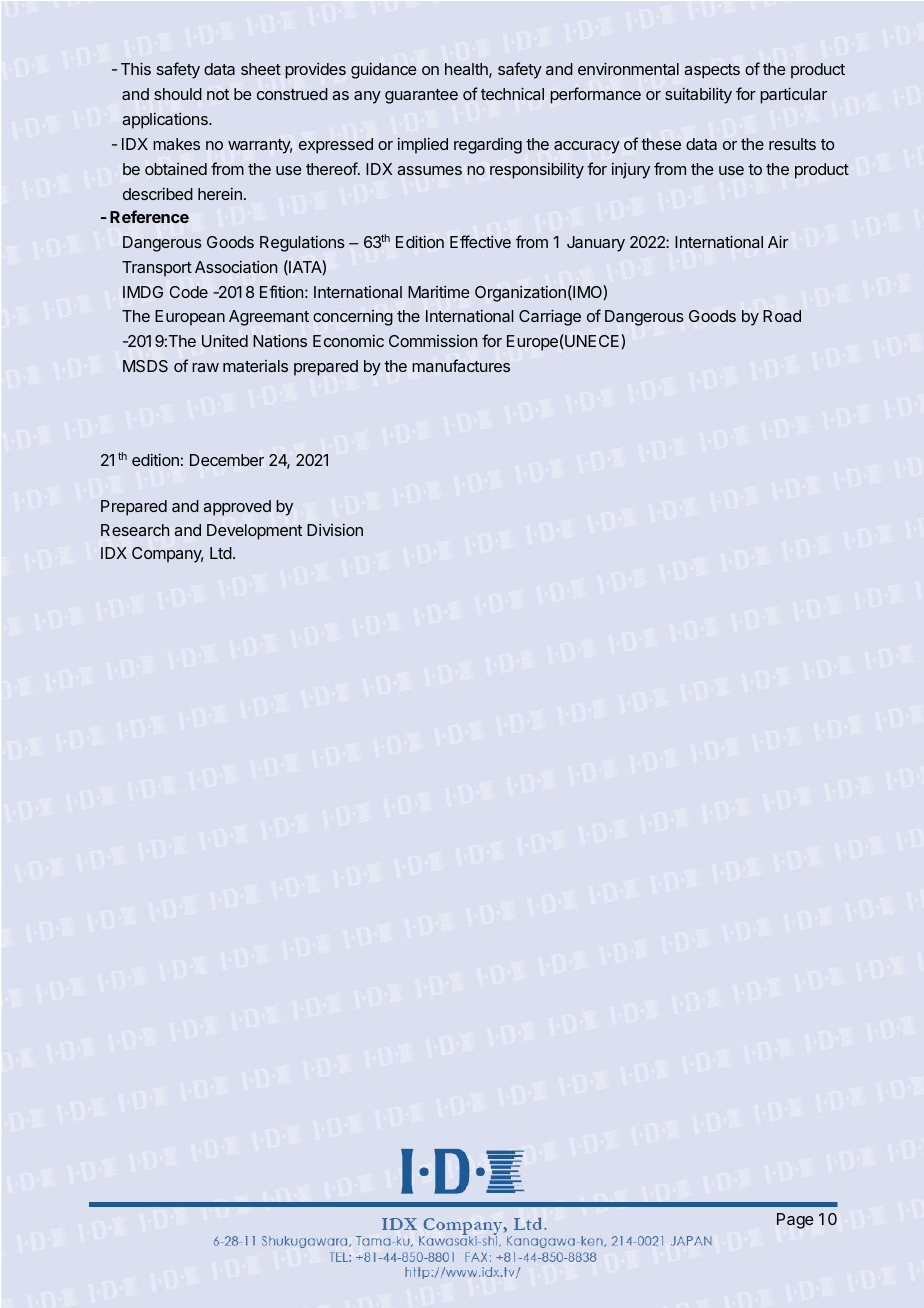 The width and height of the document is (924, 1308). I want to click on Carriage, so click(550, 317).
